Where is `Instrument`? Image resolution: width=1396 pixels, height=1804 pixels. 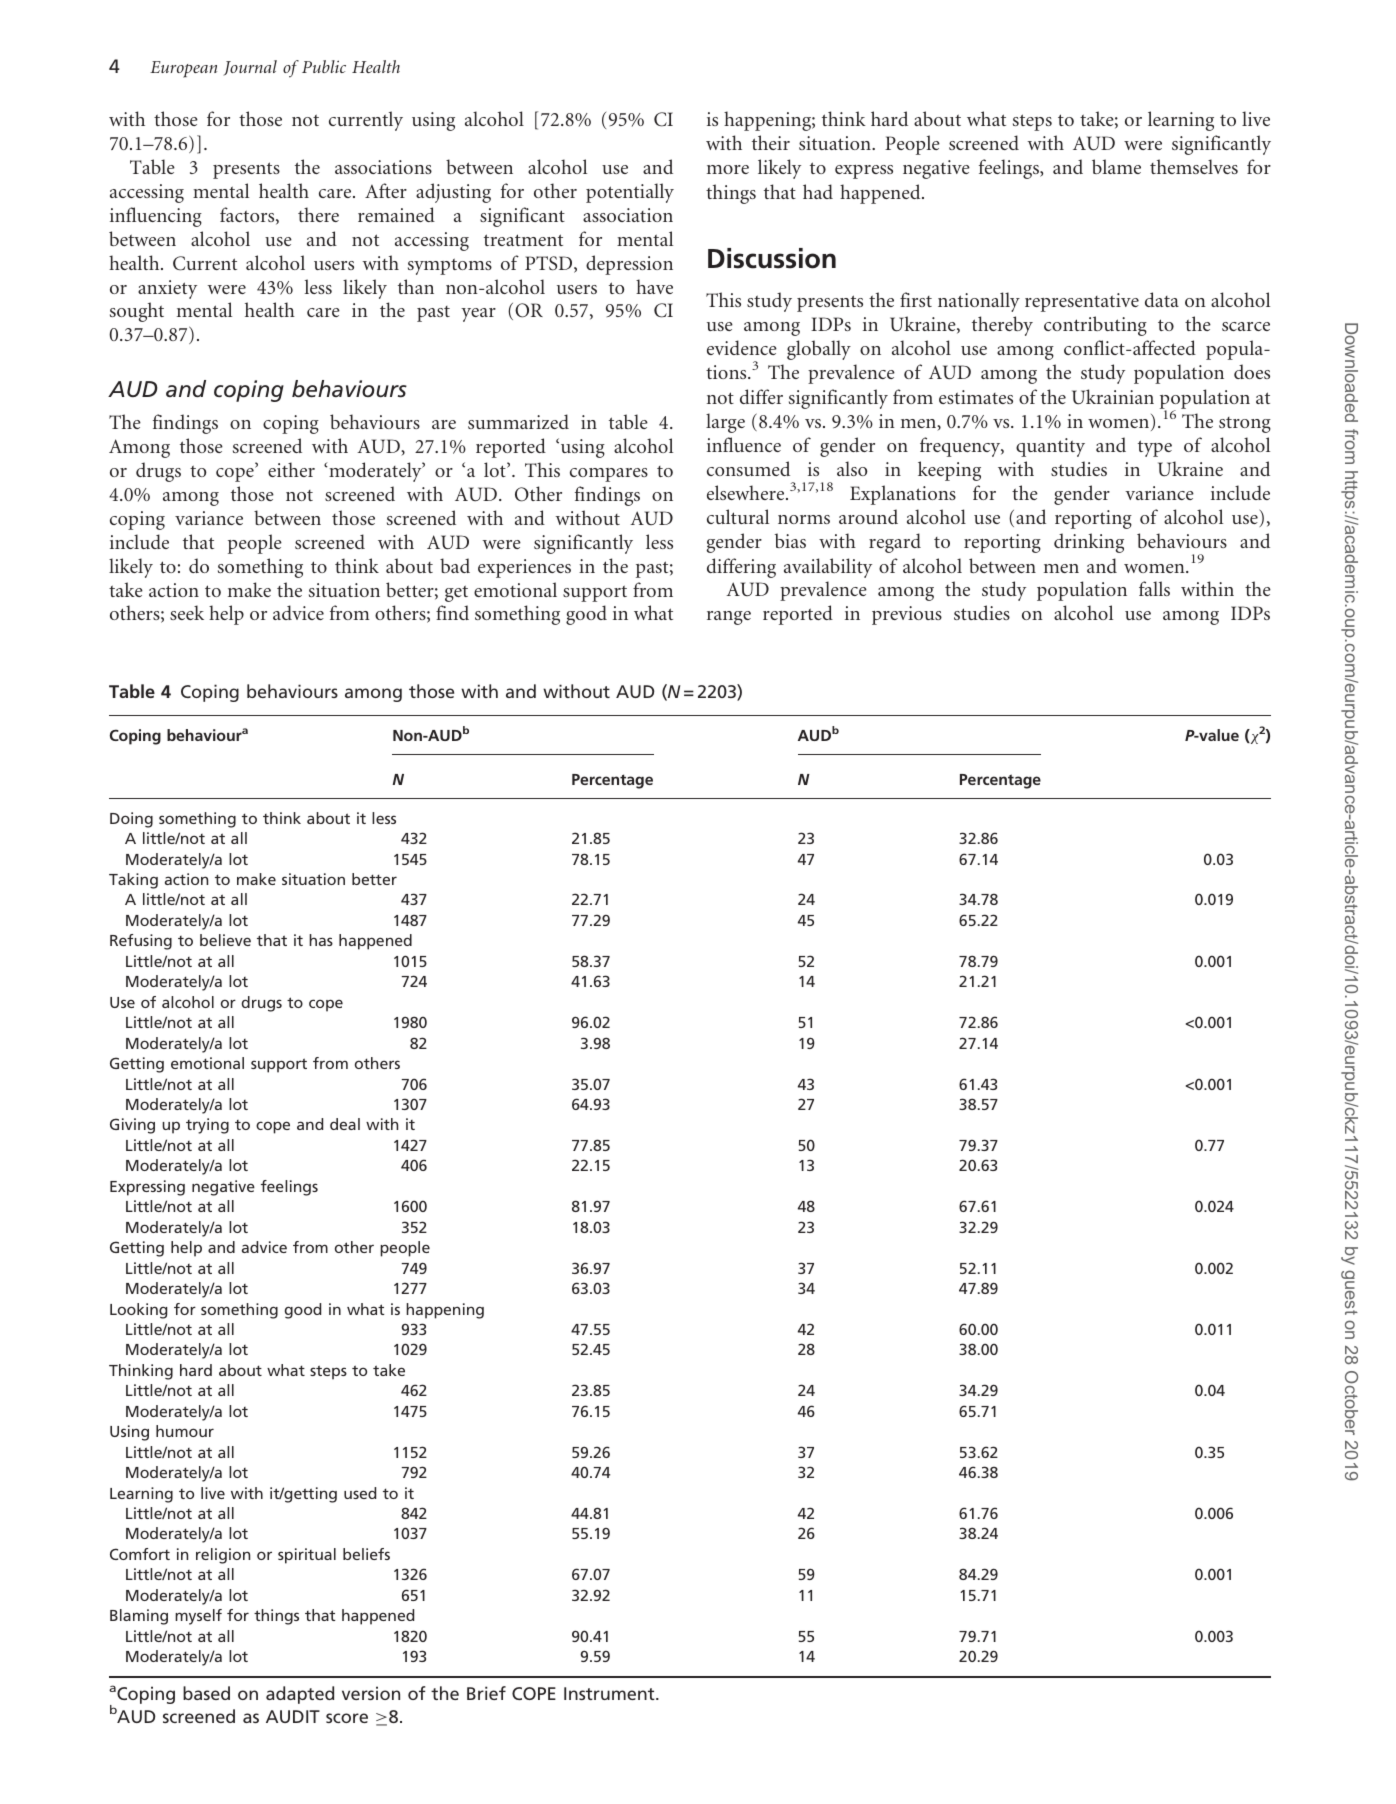
Instrument is located at coordinates (610, 1693).
